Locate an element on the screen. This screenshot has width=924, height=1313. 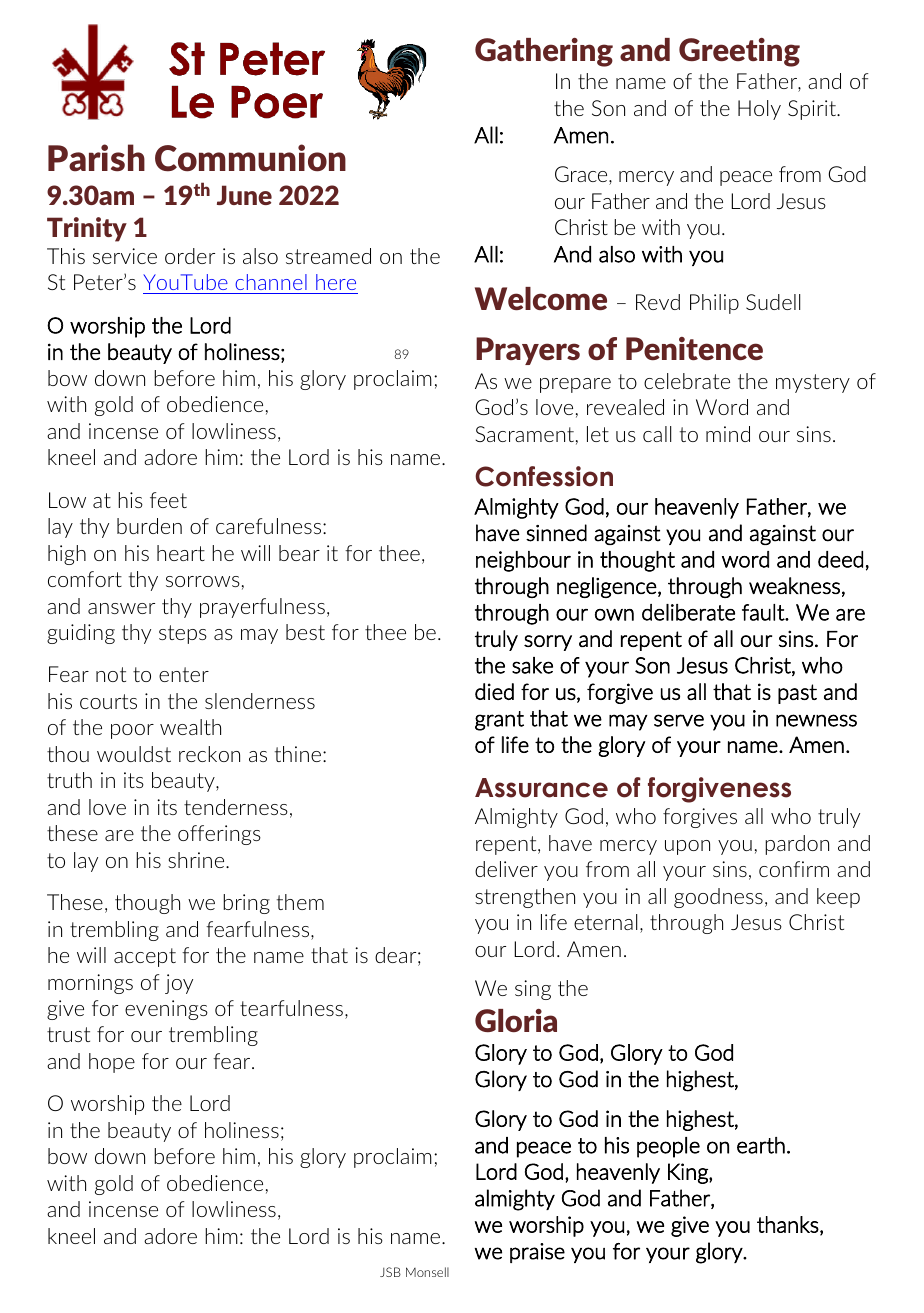
hope is located at coordinates (112, 1063).
